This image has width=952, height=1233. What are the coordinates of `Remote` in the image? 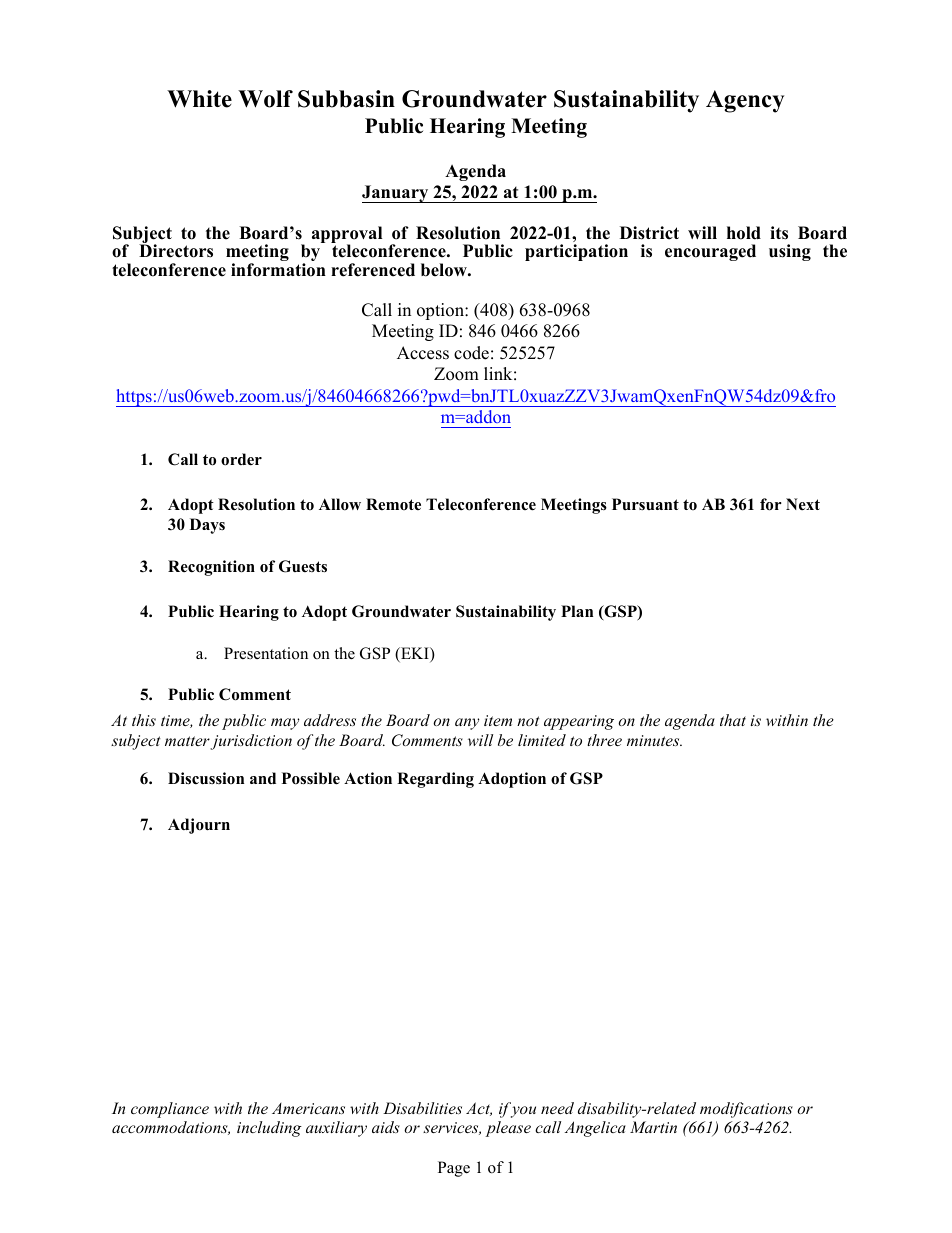 It's located at (393, 504).
